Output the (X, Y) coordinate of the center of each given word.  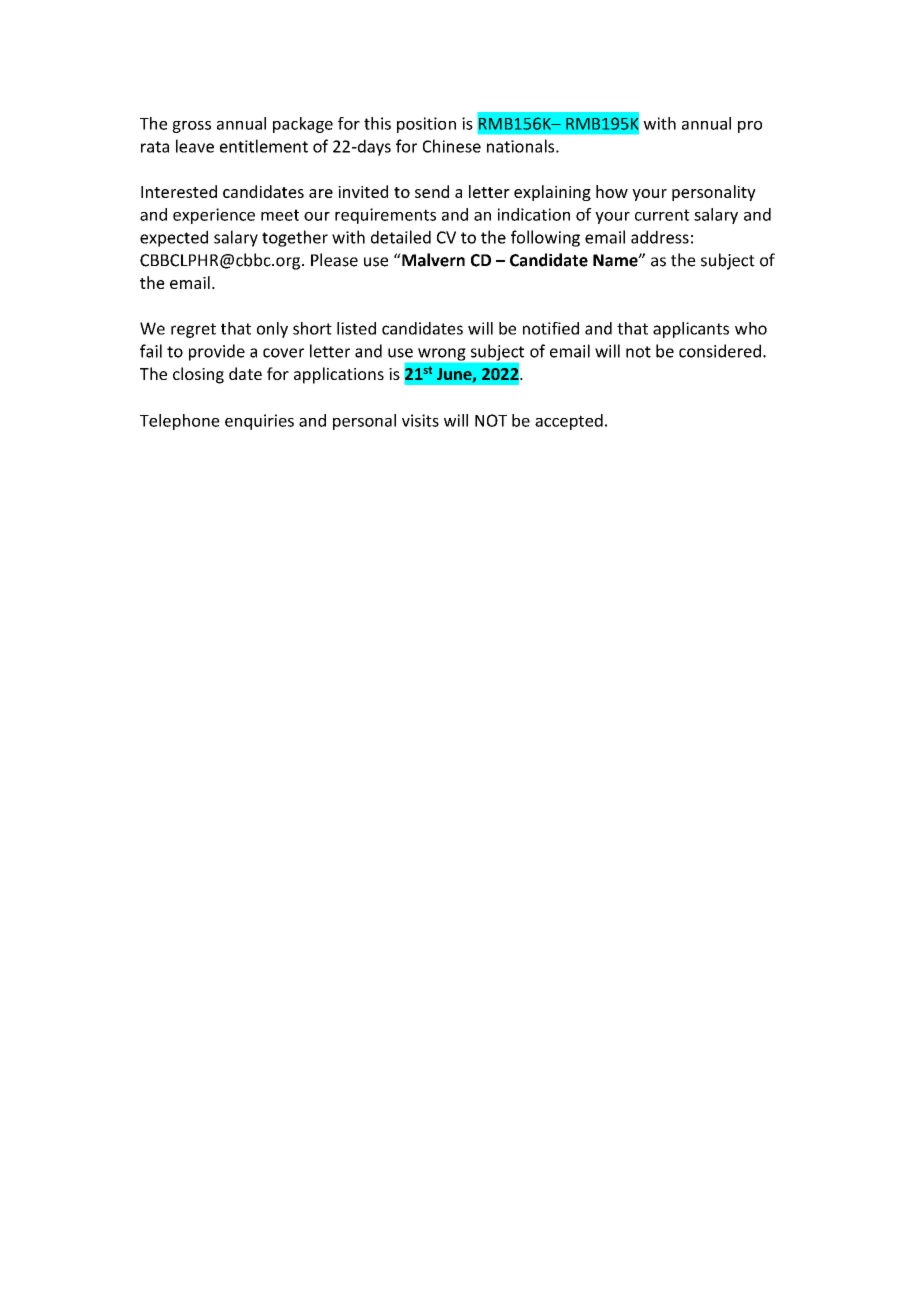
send (432, 191)
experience (214, 216)
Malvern (432, 260)
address (660, 237)
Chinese (452, 146)
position (426, 125)
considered (720, 351)
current (662, 215)
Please (334, 260)
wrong (441, 354)
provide (217, 352)
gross (191, 127)
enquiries (259, 422)
